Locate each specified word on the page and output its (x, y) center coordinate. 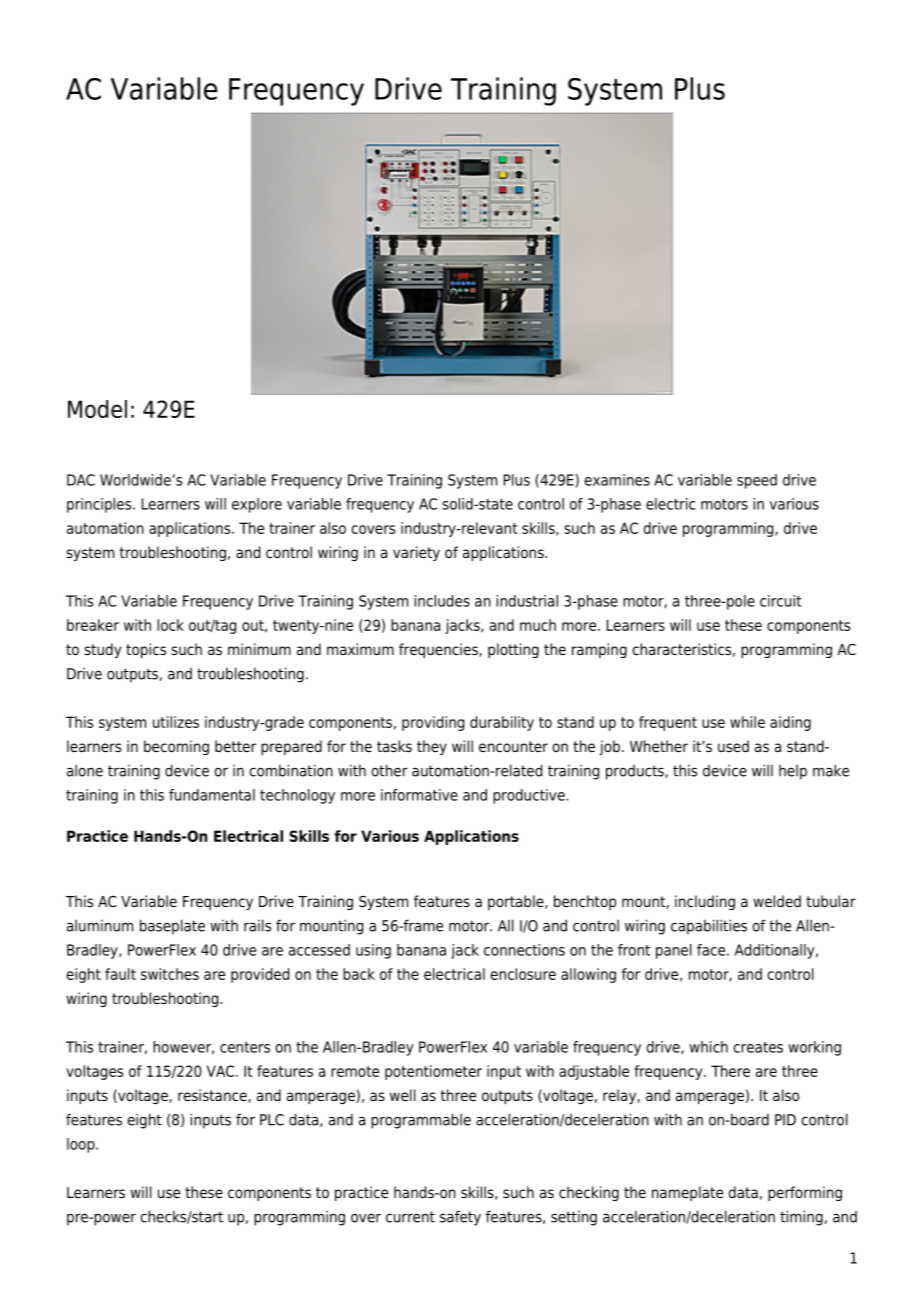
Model (97, 409)
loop (82, 1145)
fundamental (212, 795)
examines (617, 480)
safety (460, 1218)
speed (757, 481)
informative (419, 795)
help (793, 772)
